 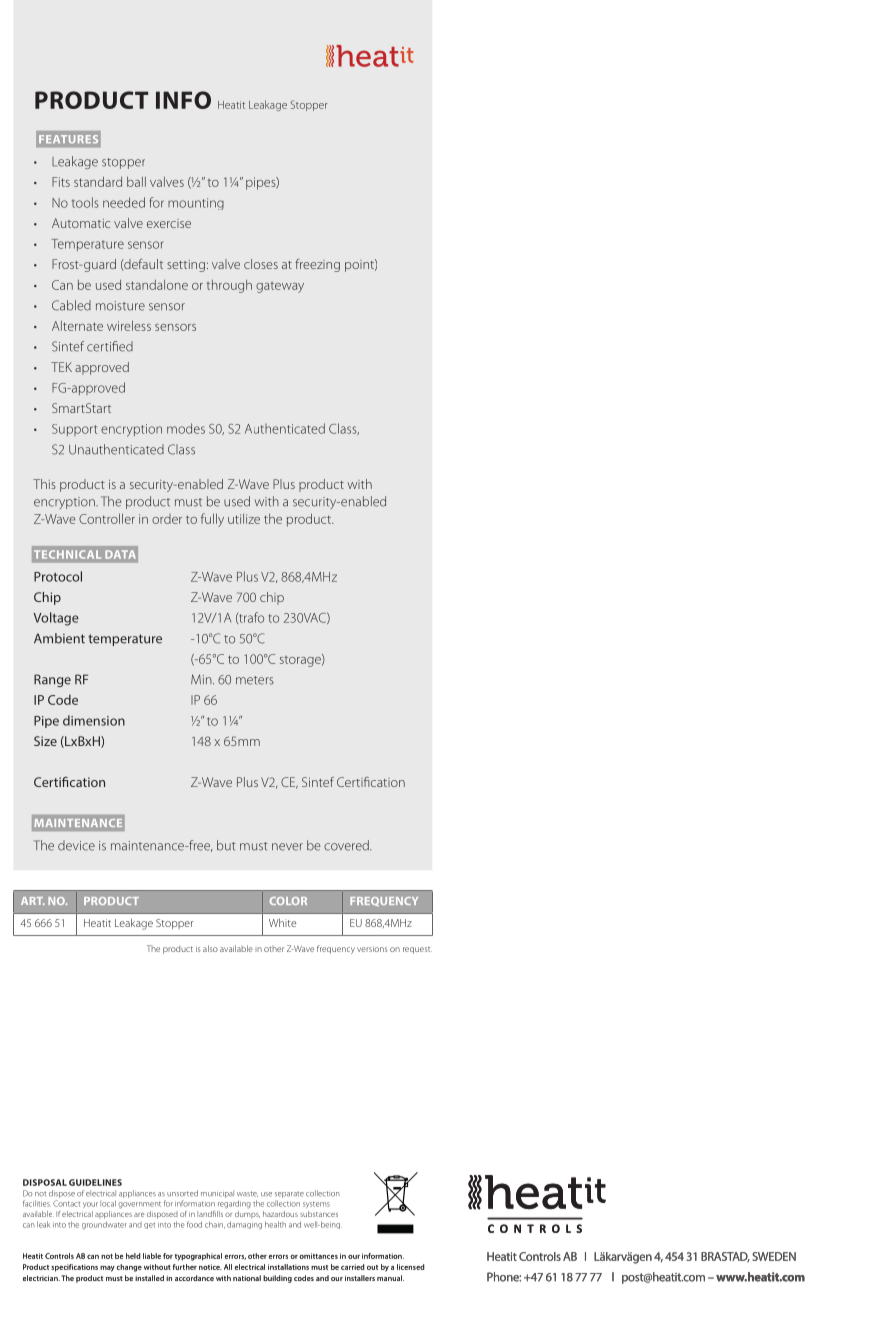 What do you see at coordinates (280, 287) in the screenshot?
I see `gateway` at bounding box center [280, 287].
